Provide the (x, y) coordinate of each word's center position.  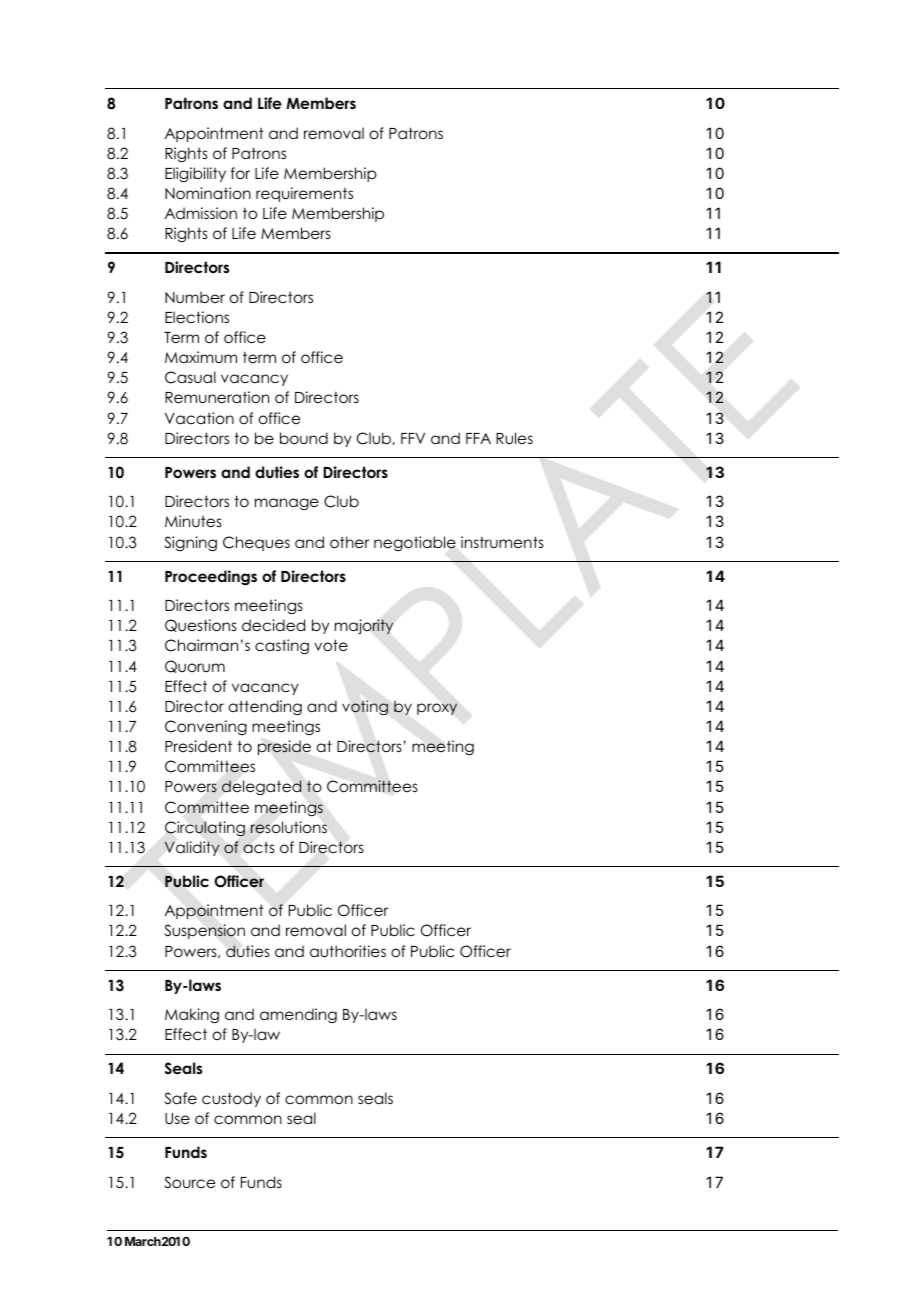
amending (298, 1016)
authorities (348, 951)
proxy (437, 709)
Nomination (208, 193)
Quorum (195, 666)
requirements (304, 194)
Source (190, 1182)
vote (331, 645)
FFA (478, 438)
